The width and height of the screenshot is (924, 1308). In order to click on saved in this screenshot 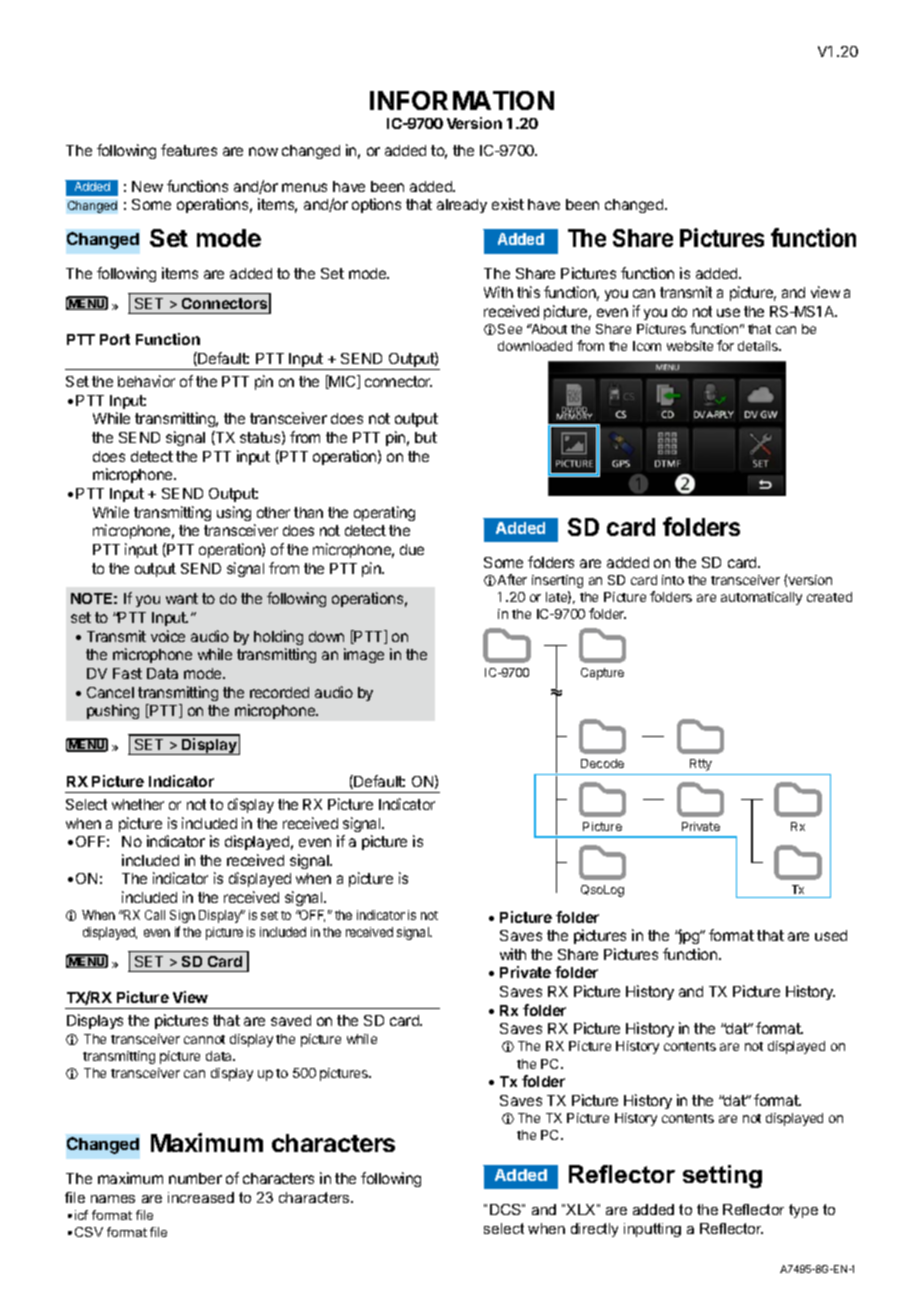, I will do `click(291, 1020)`.
